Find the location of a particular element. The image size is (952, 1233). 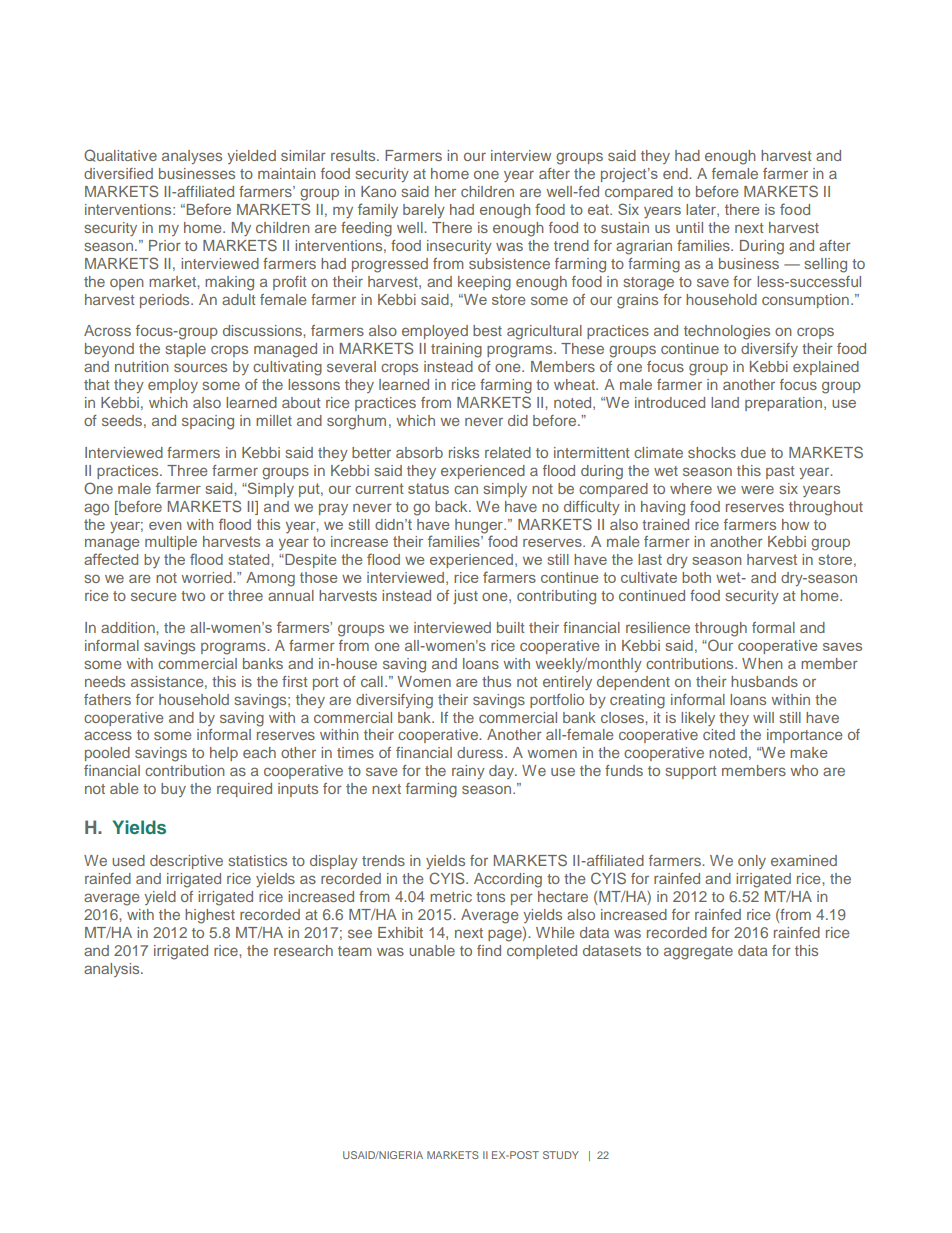

risks is located at coordinates (464, 452).
